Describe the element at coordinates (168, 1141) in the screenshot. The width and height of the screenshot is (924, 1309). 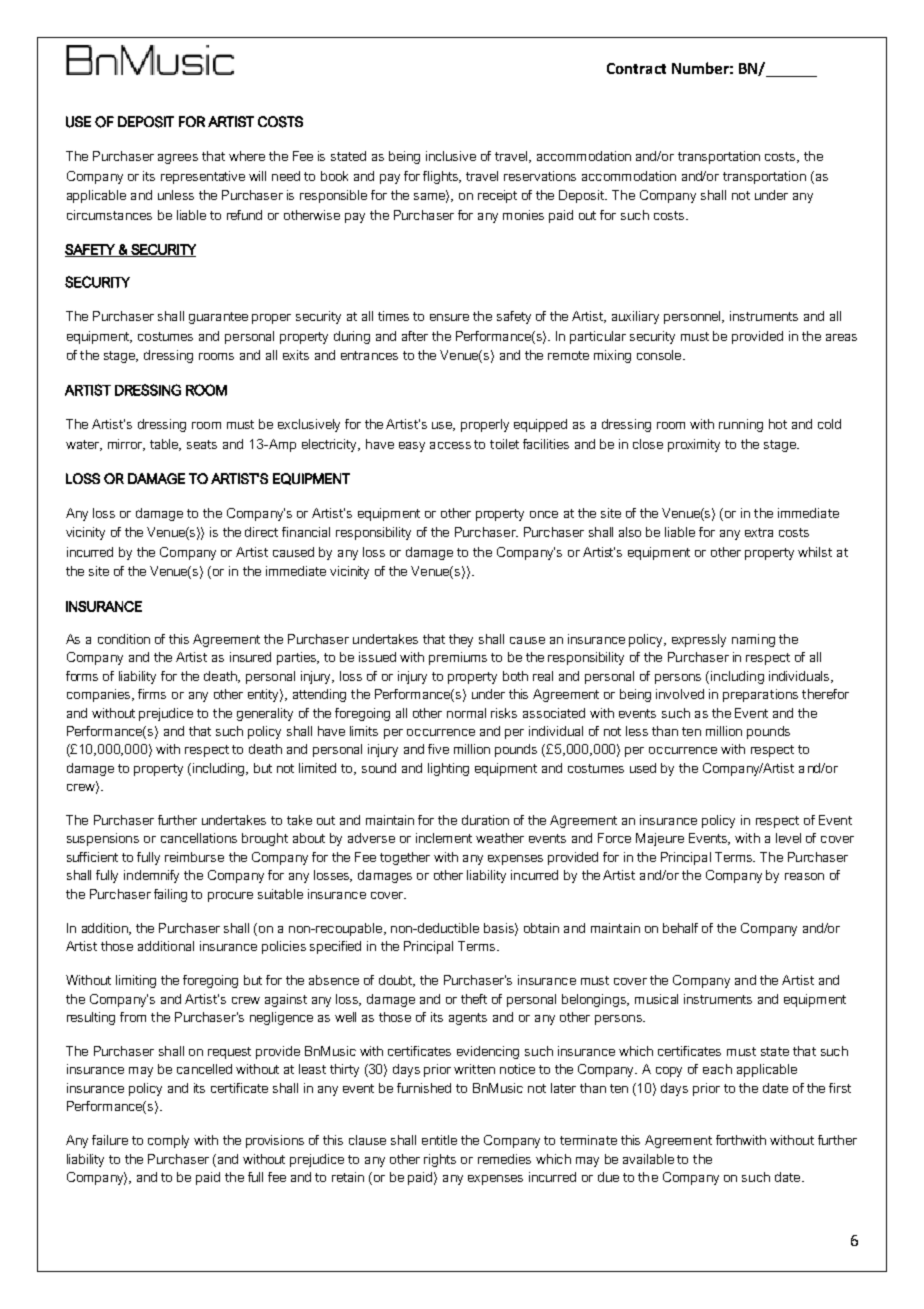
I see `comply` at that location.
